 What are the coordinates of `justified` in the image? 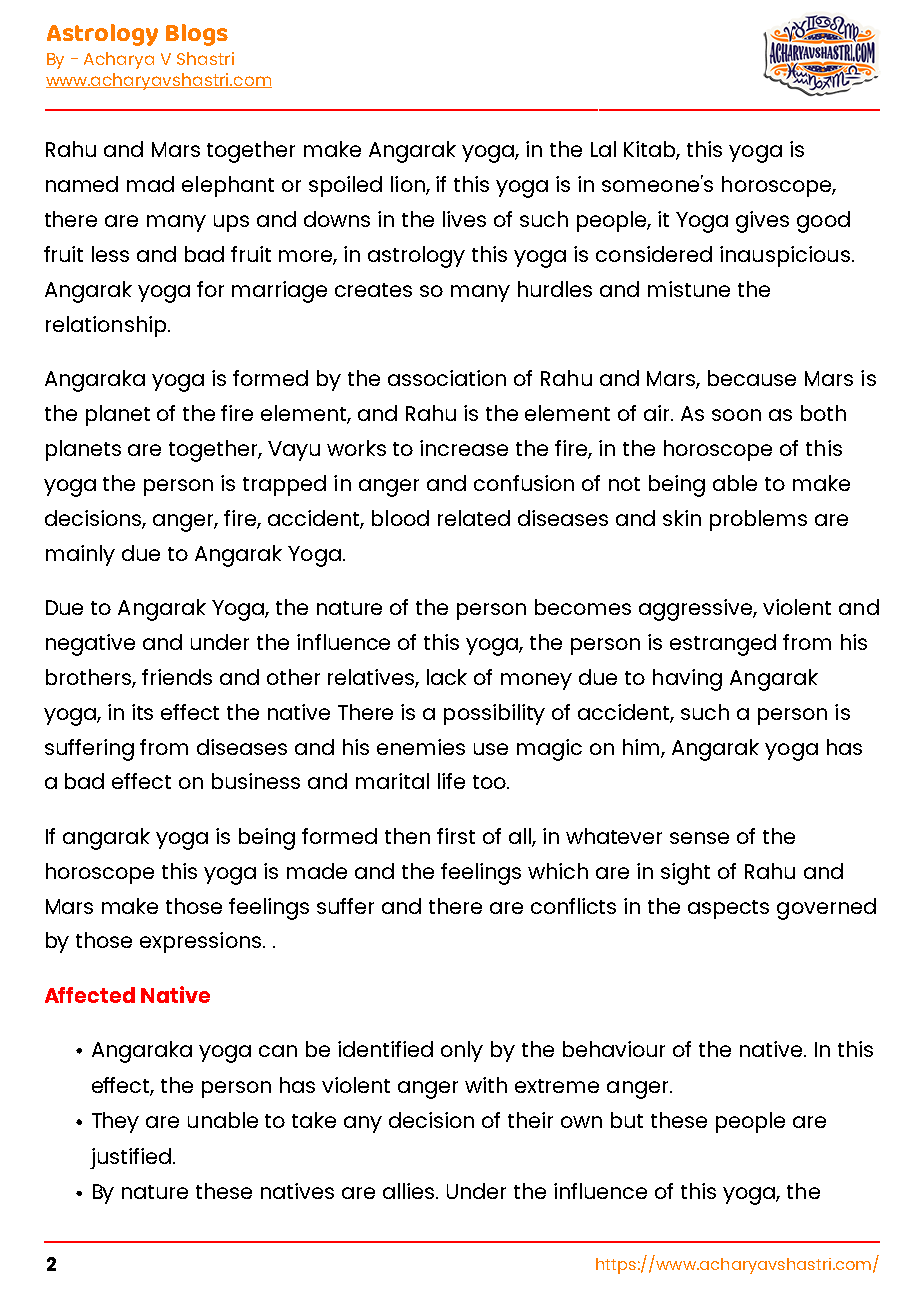 It's located at (130, 1158).
